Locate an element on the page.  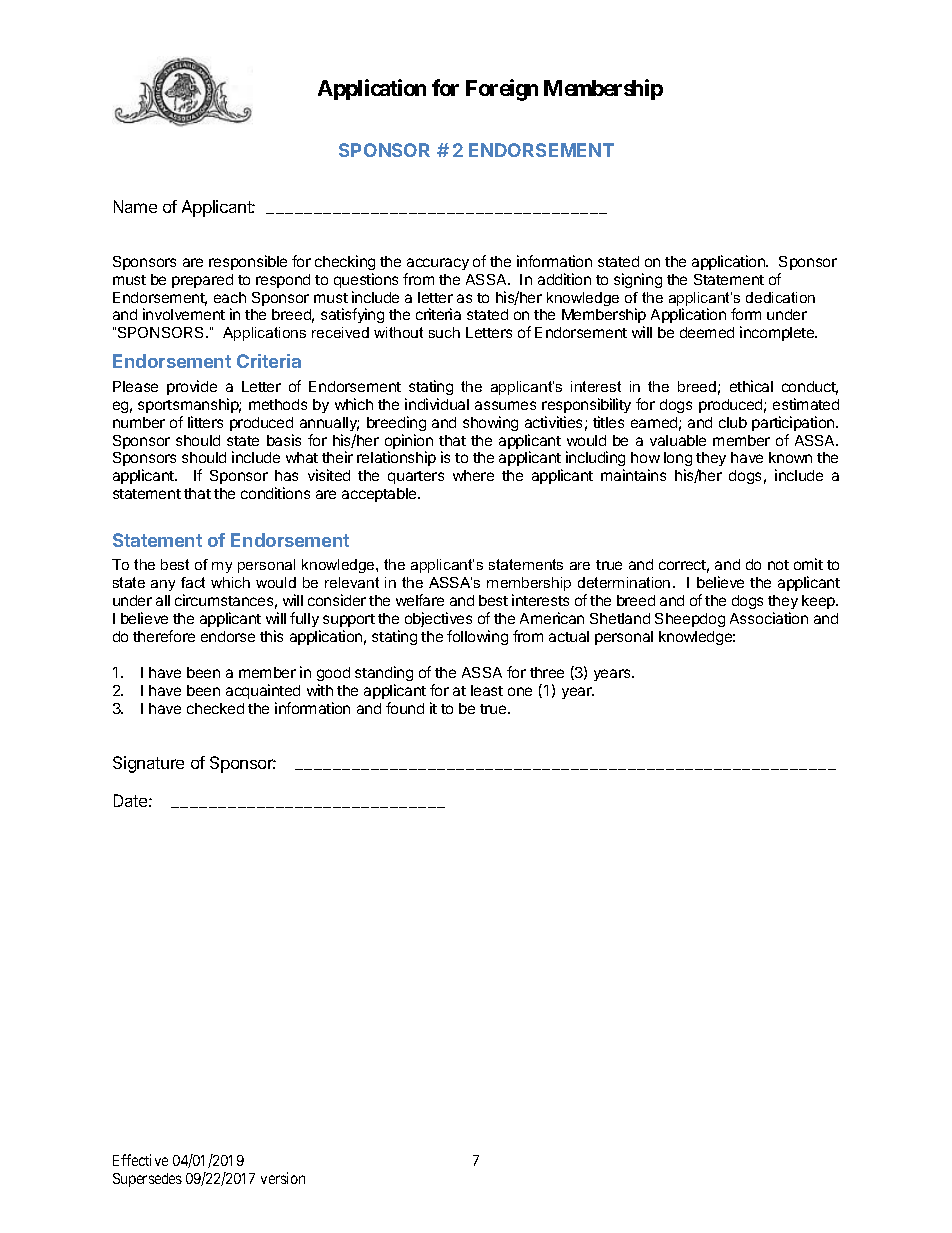
following is located at coordinates (477, 637).
